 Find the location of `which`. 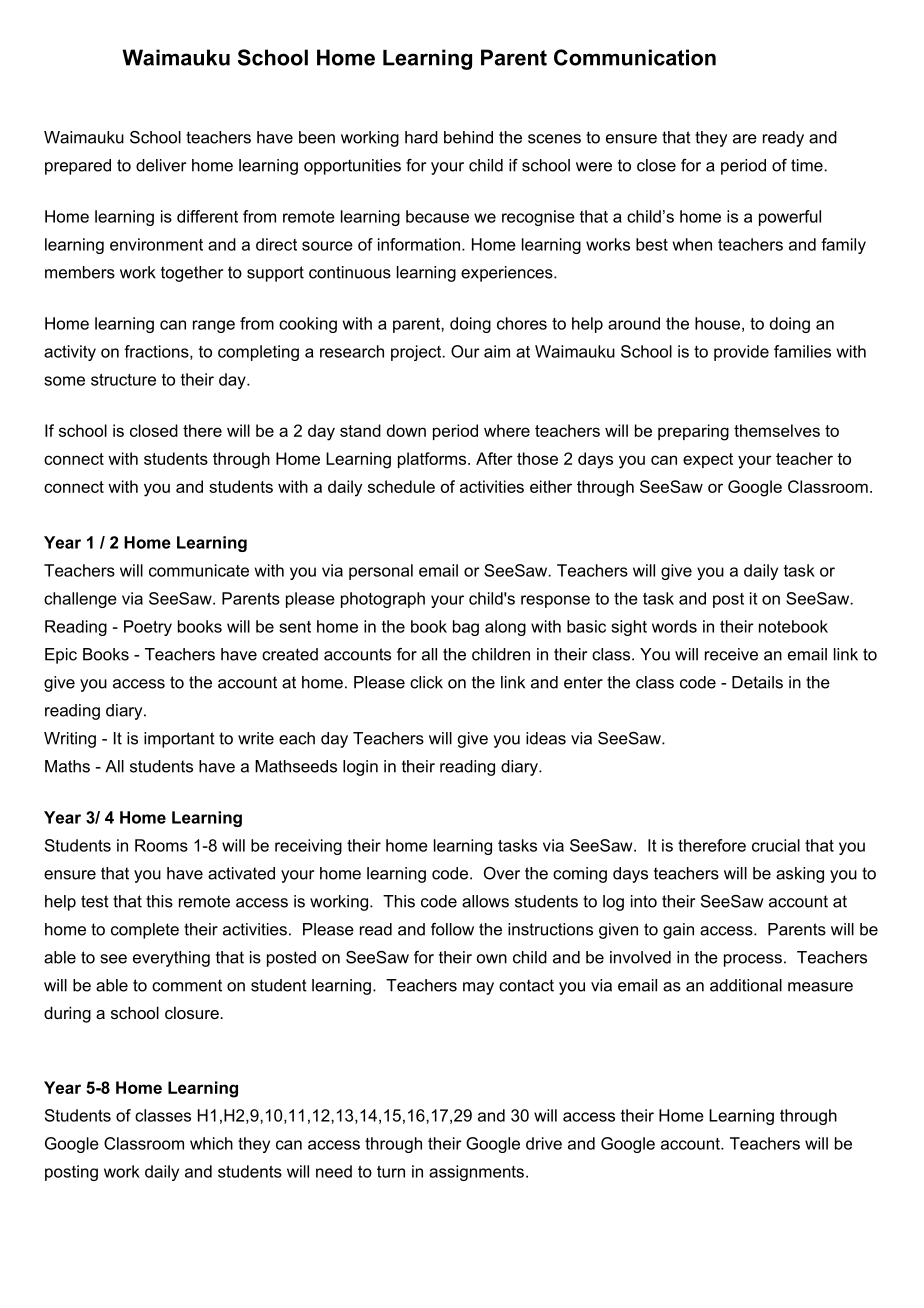

which is located at coordinates (211, 1143).
